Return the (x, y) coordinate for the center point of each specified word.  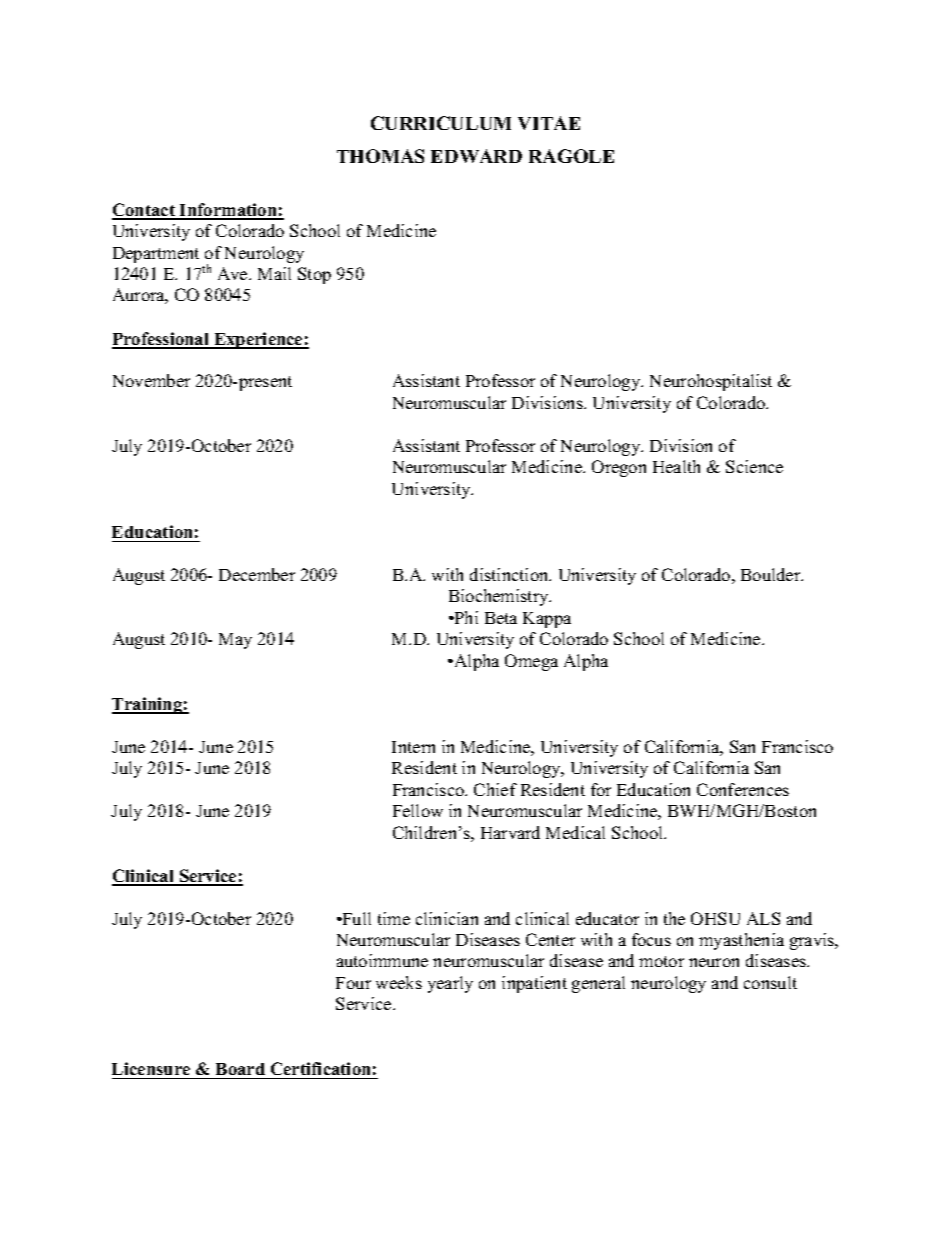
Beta (501, 618)
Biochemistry (500, 597)
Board (240, 1069)
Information (228, 211)
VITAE (549, 123)
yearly (450, 984)
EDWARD (476, 156)
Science (754, 466)
